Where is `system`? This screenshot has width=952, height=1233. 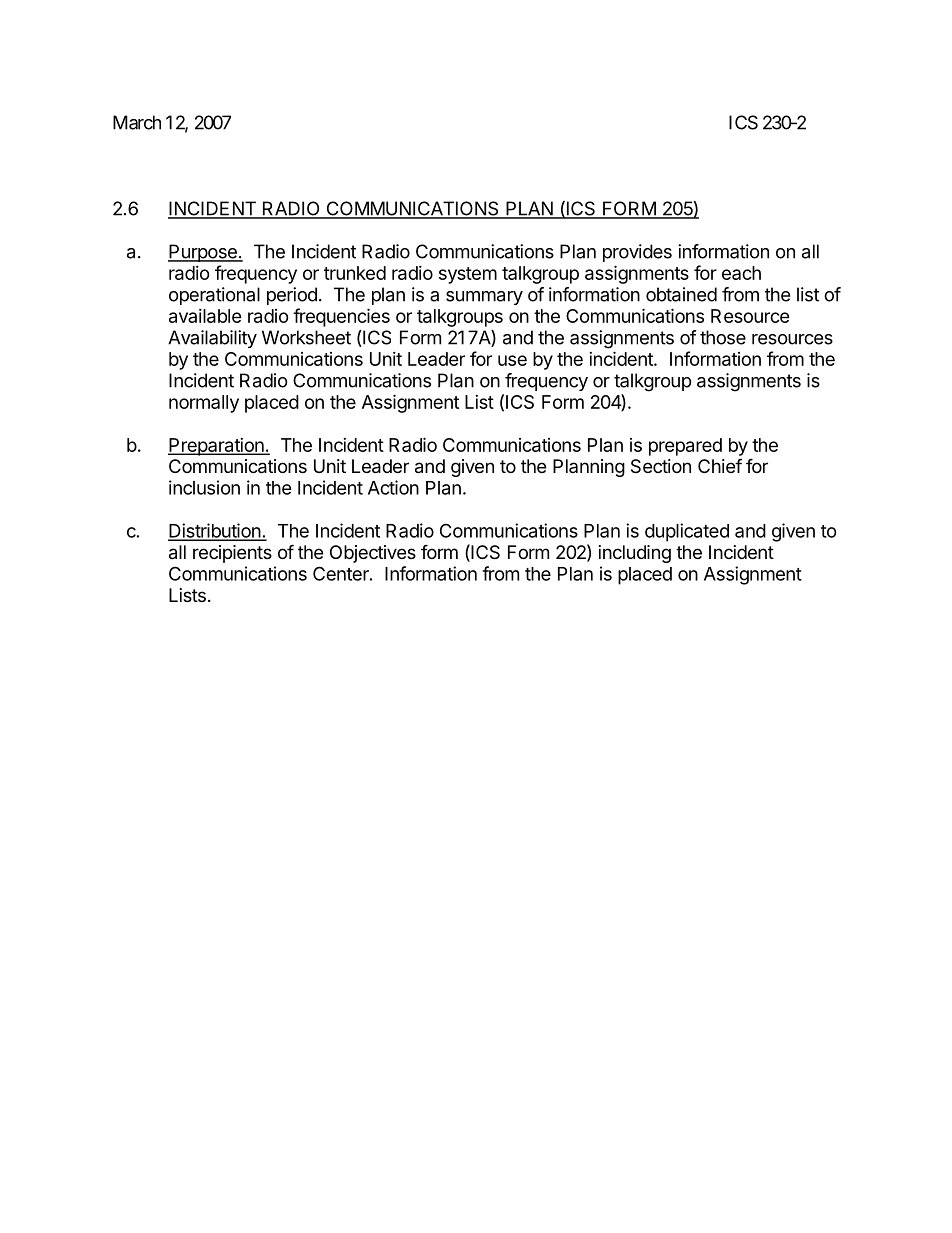 system is located at coordinates (468, 275).
